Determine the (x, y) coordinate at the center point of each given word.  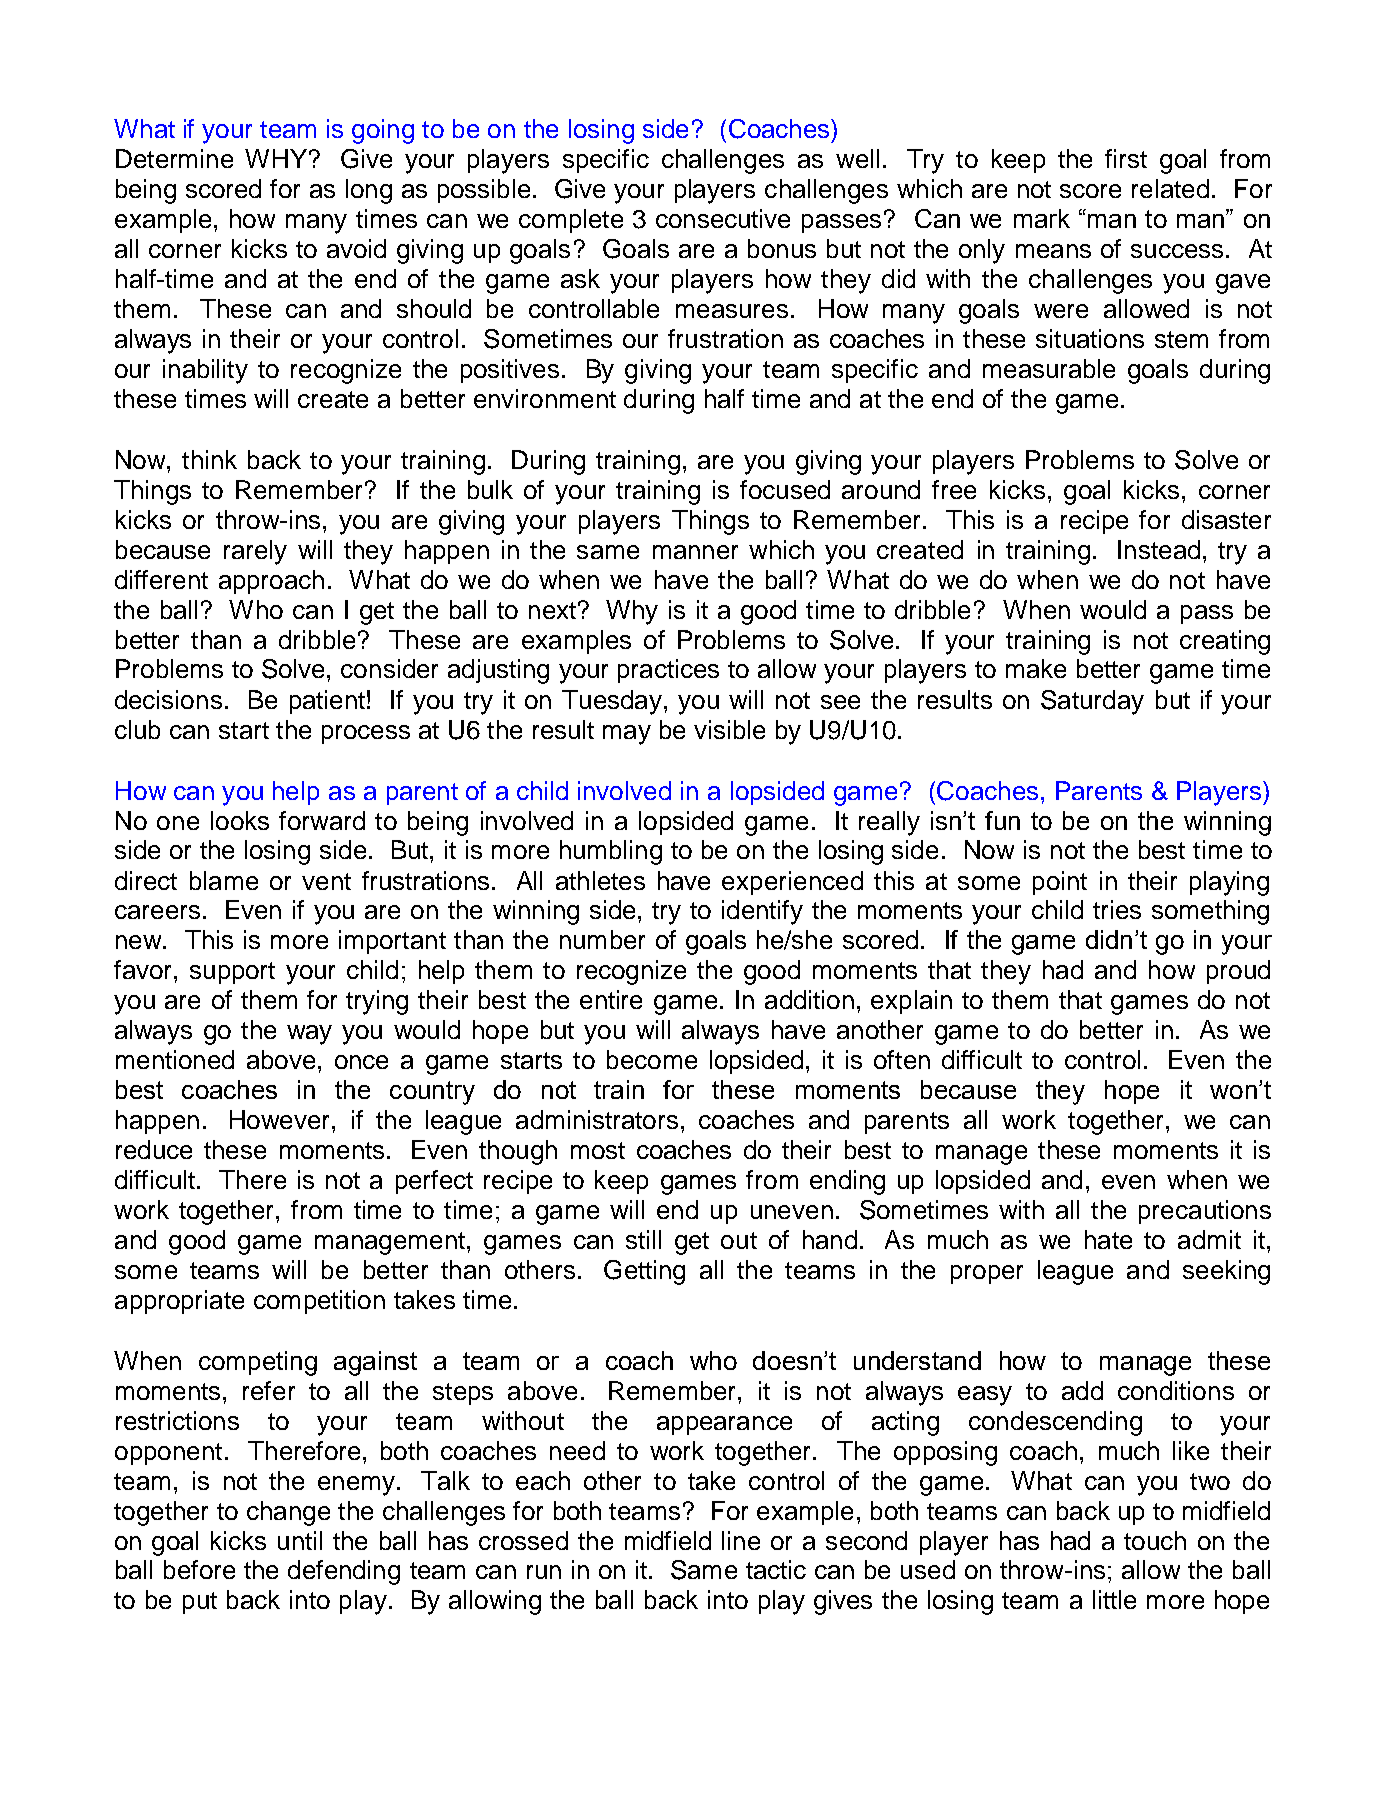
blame (224, 880)
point (1060, 883)
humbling (611, 852)
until (300, 1540)
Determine (174, 158)
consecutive (723, 218)
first (1126, 158)
